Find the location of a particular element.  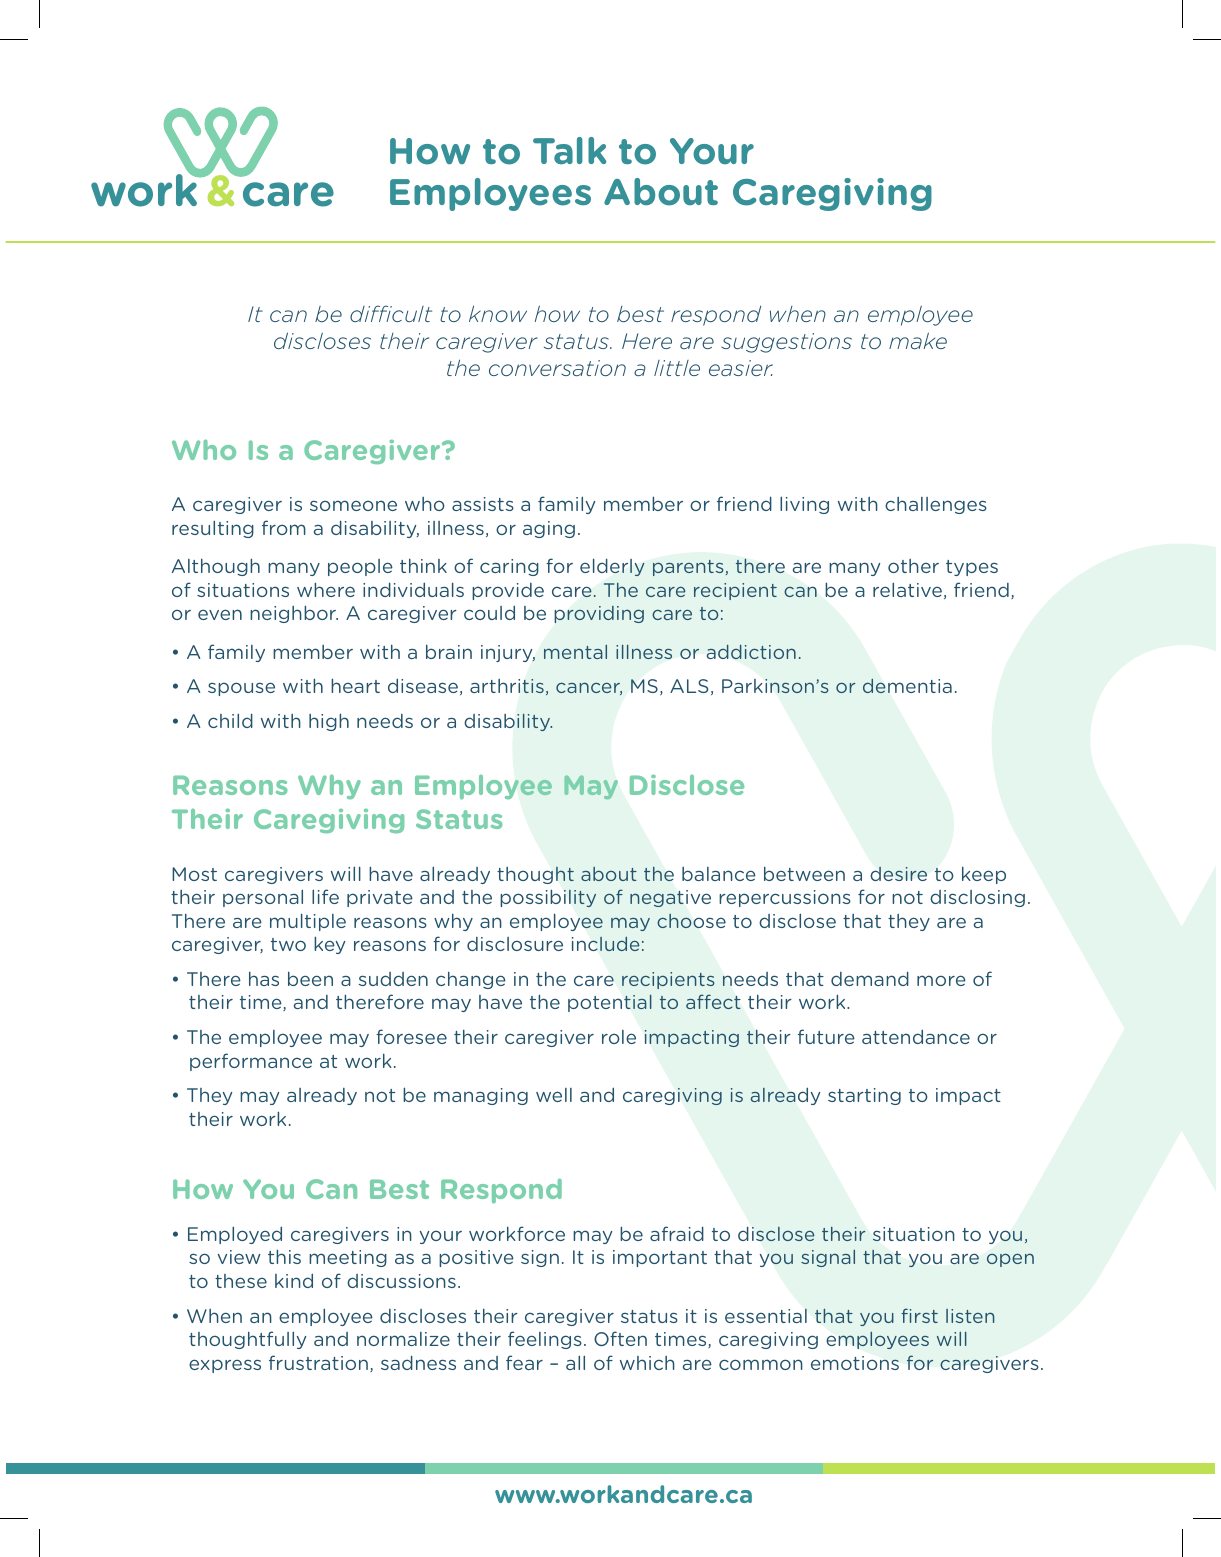

include is located at coordinates (606, 944).
